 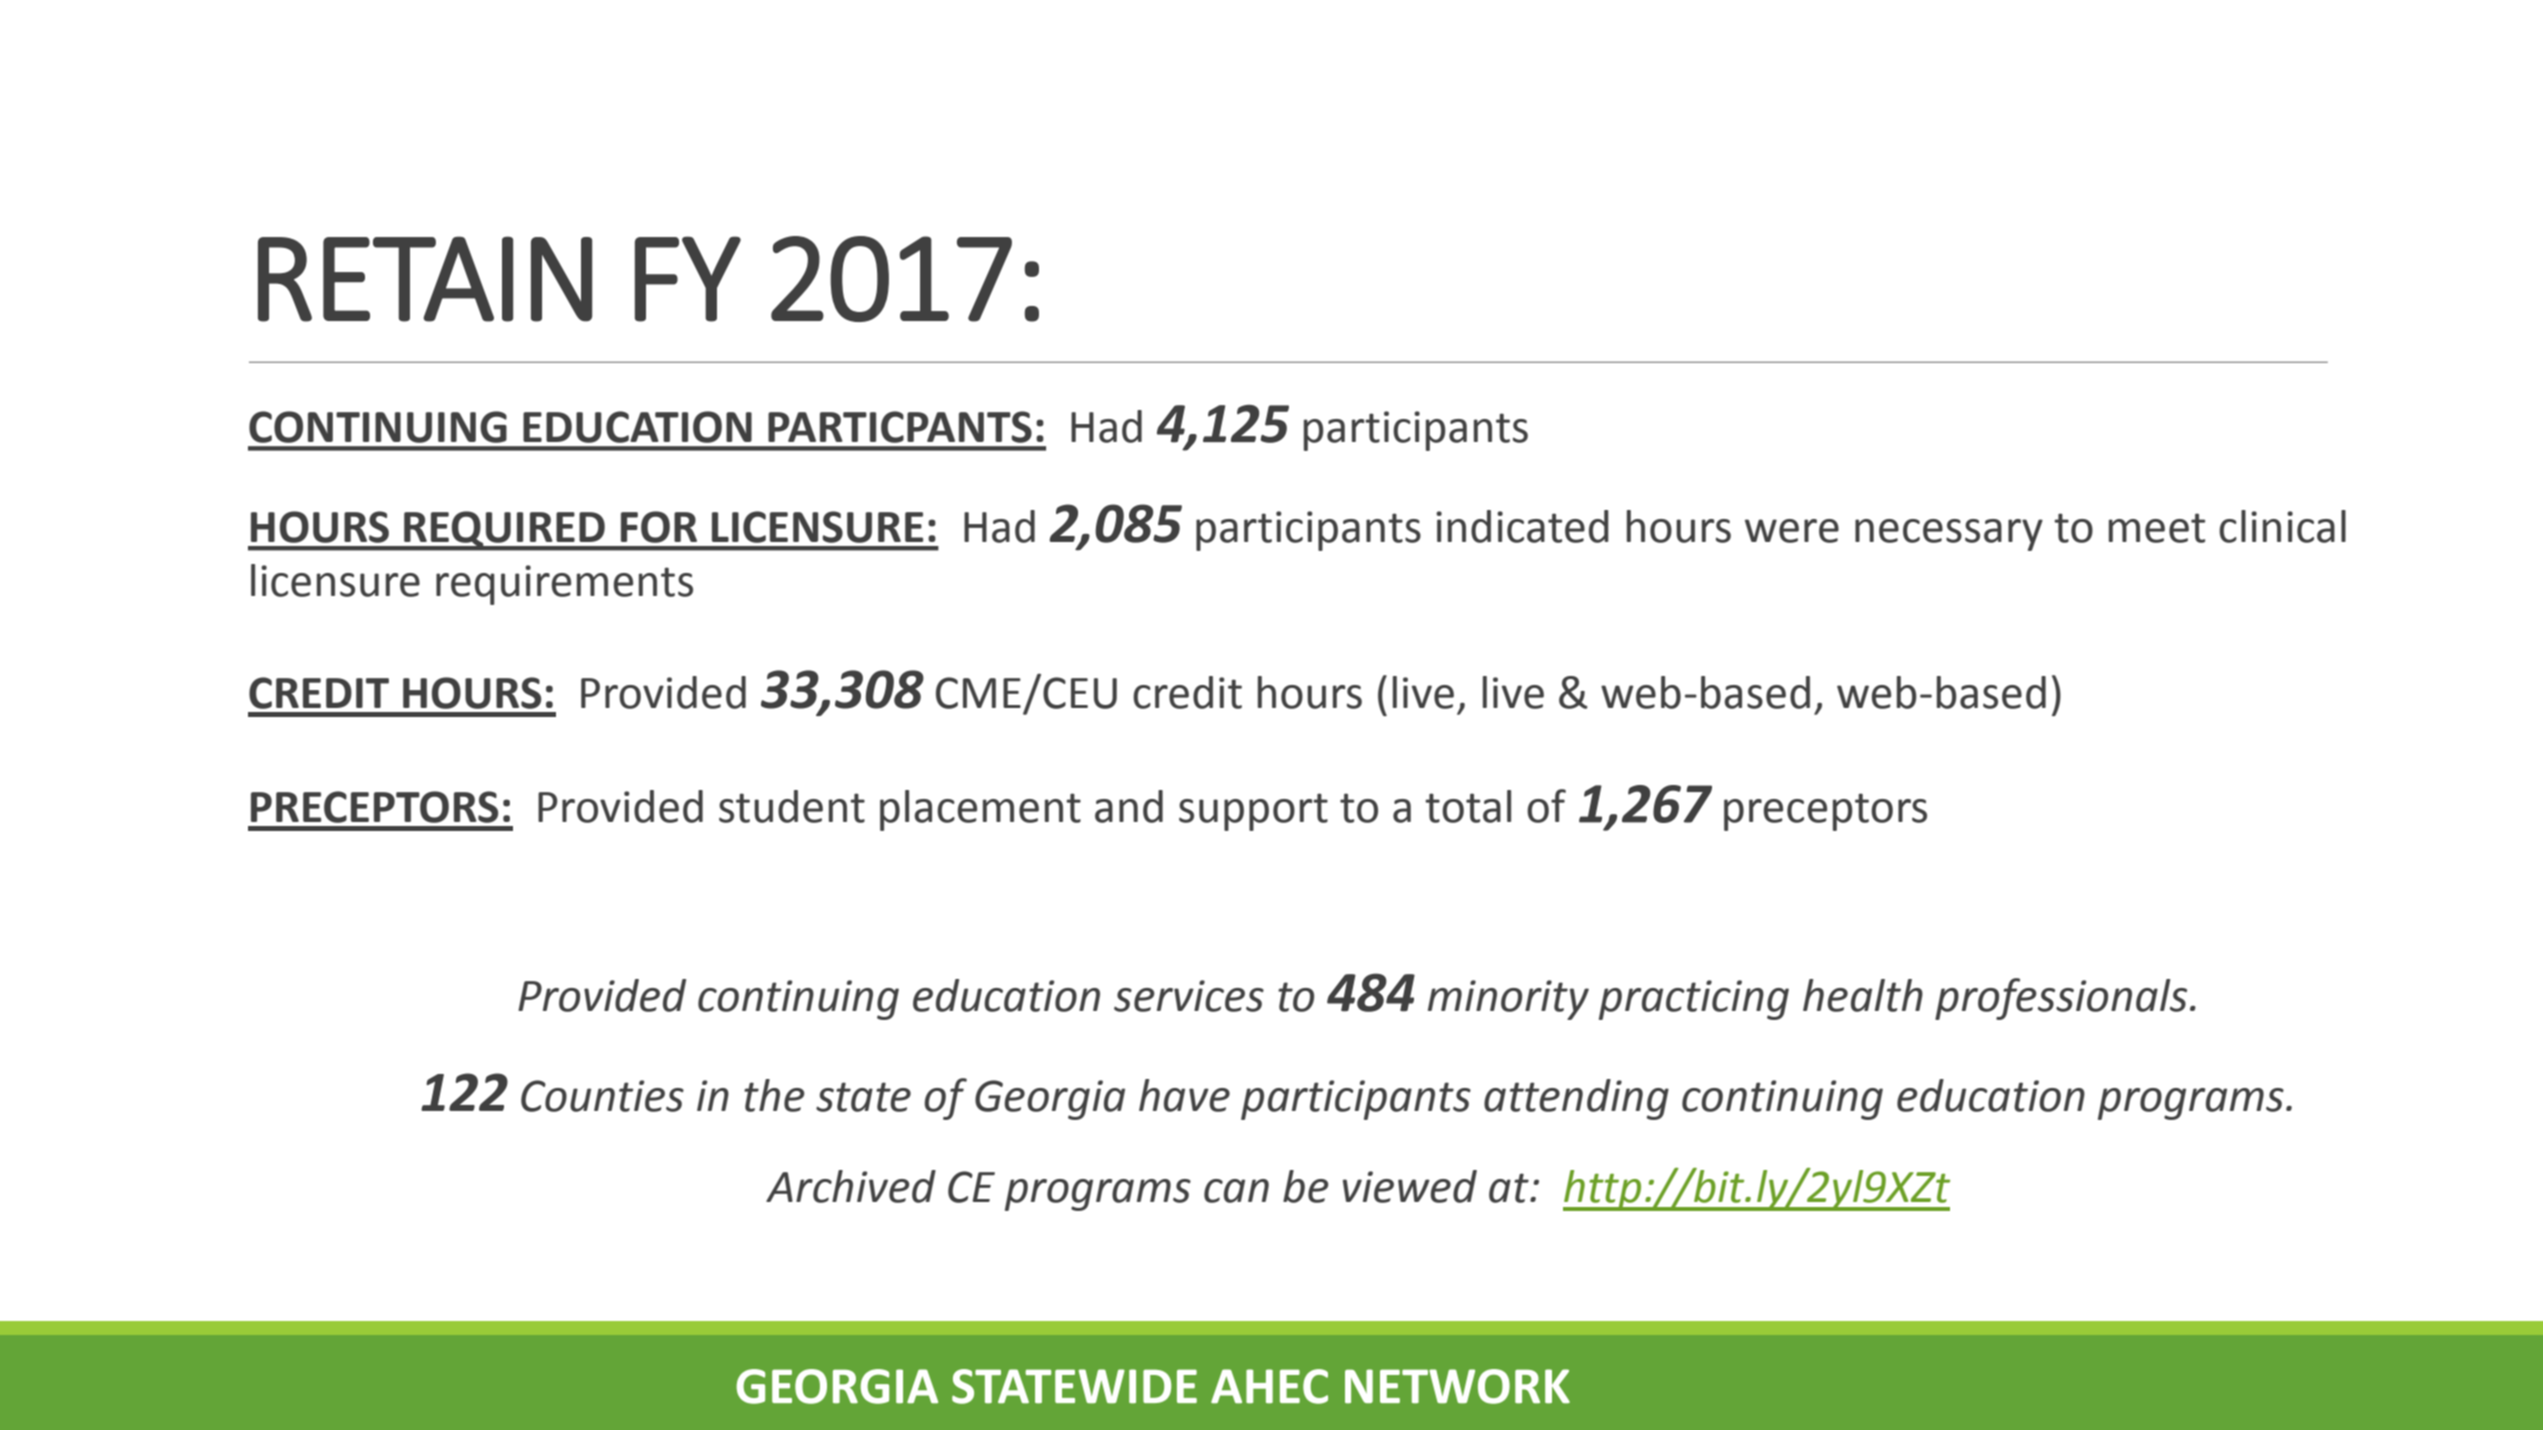 I want to click on RETAIN, so click(x=425, y=279).
